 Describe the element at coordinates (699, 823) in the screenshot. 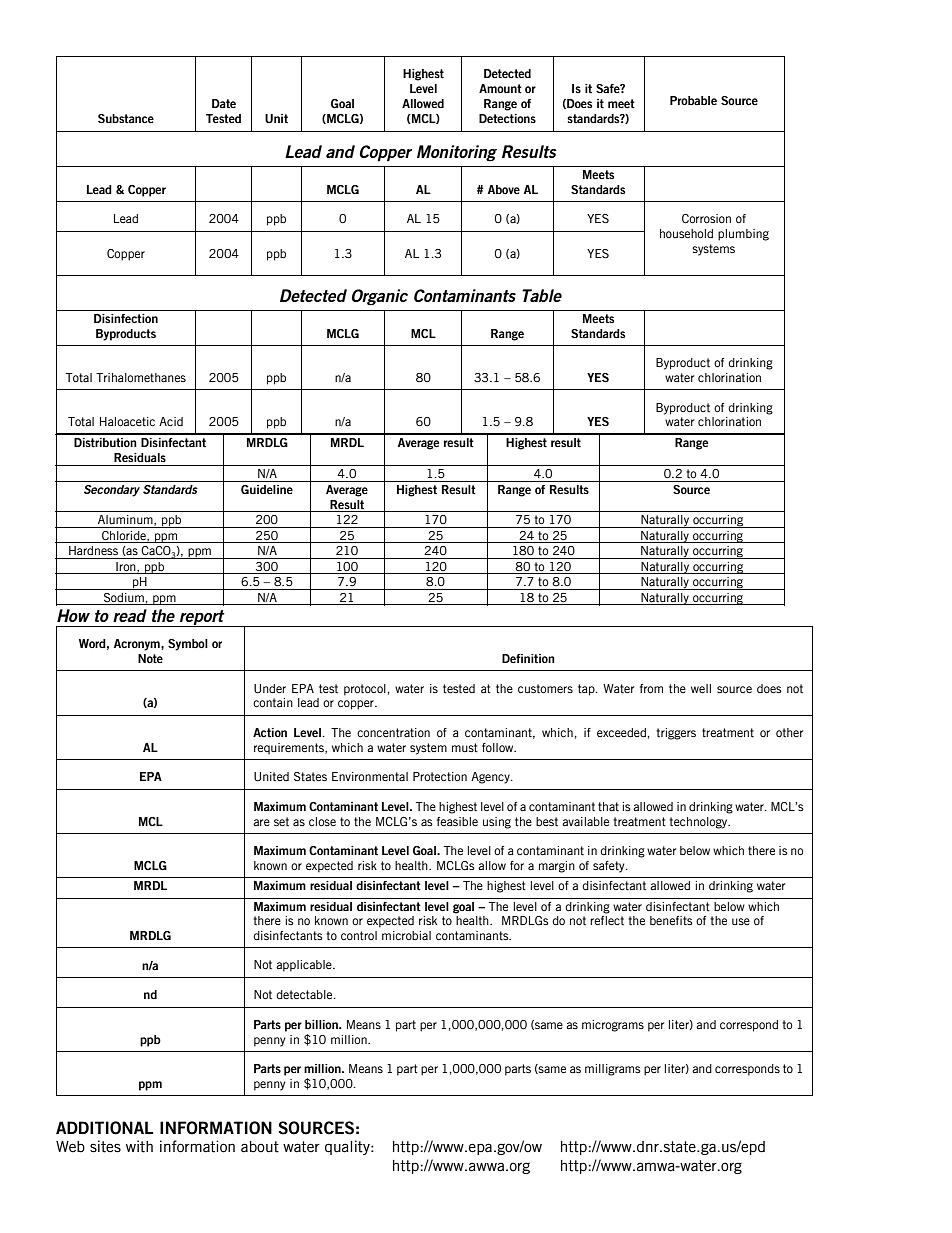

I see `technology` at that location.
